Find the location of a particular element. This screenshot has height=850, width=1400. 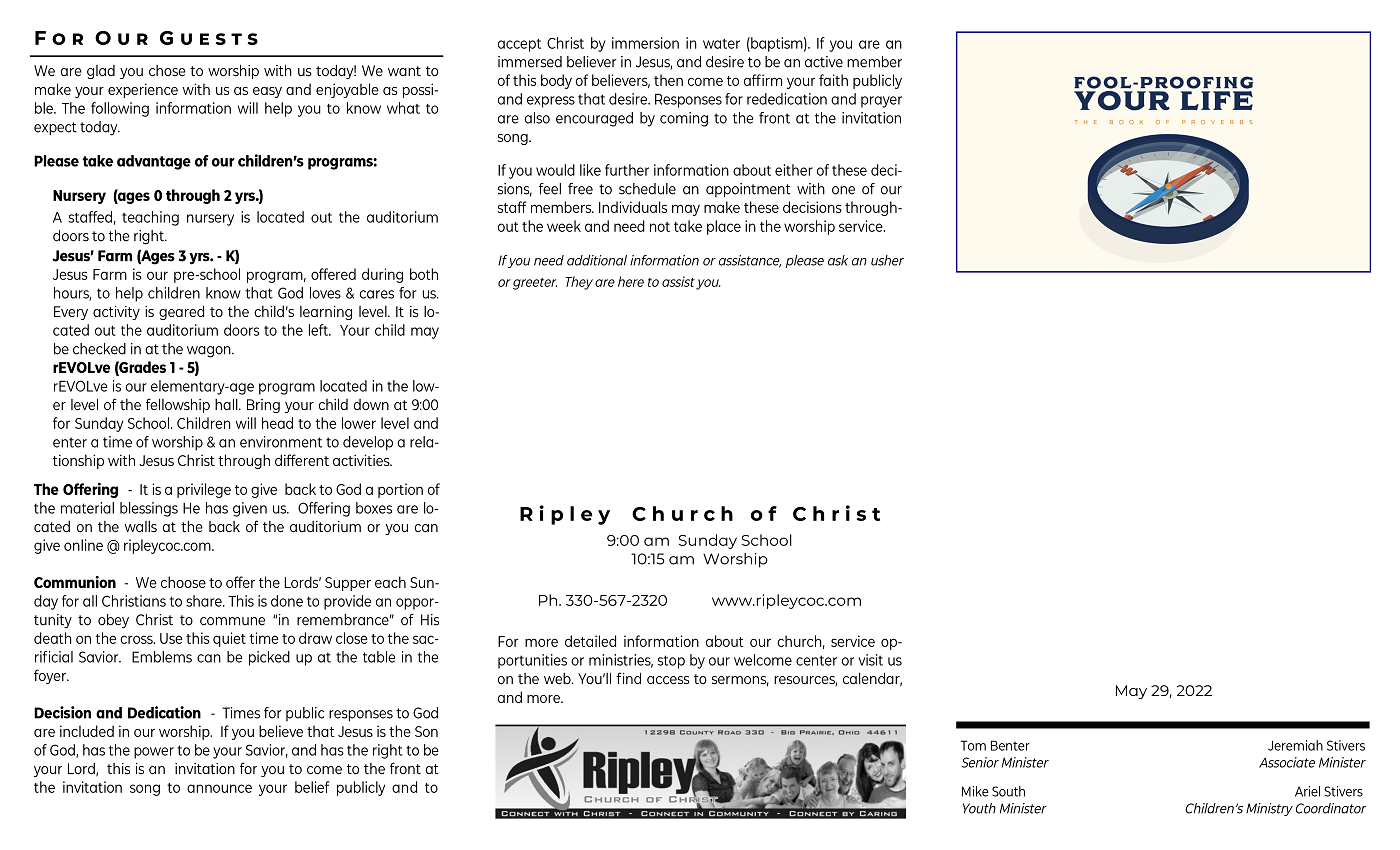

ask is located at coordinates (838, 260).
